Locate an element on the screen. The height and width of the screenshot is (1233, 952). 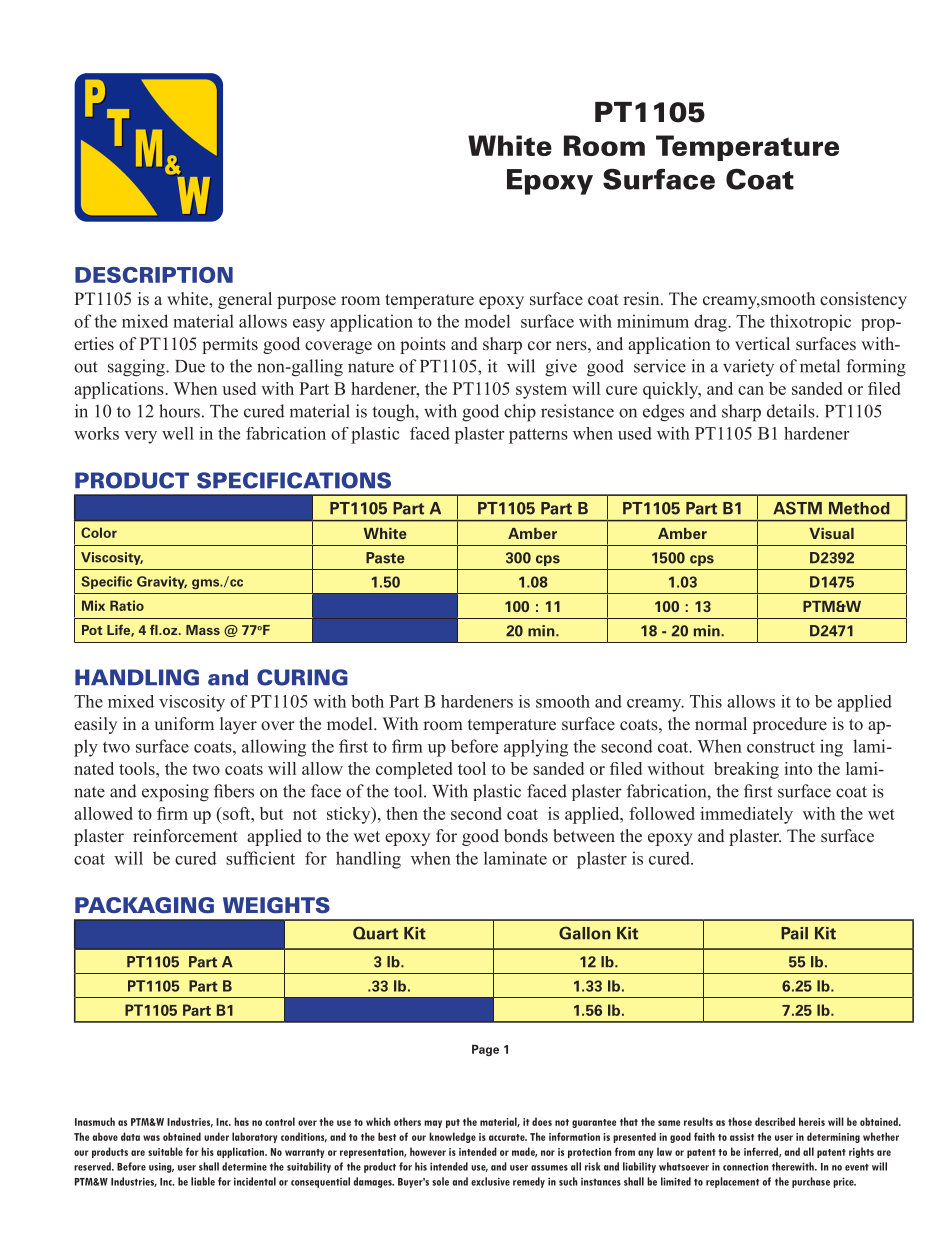
cor is located at coordinates (540, 345).
